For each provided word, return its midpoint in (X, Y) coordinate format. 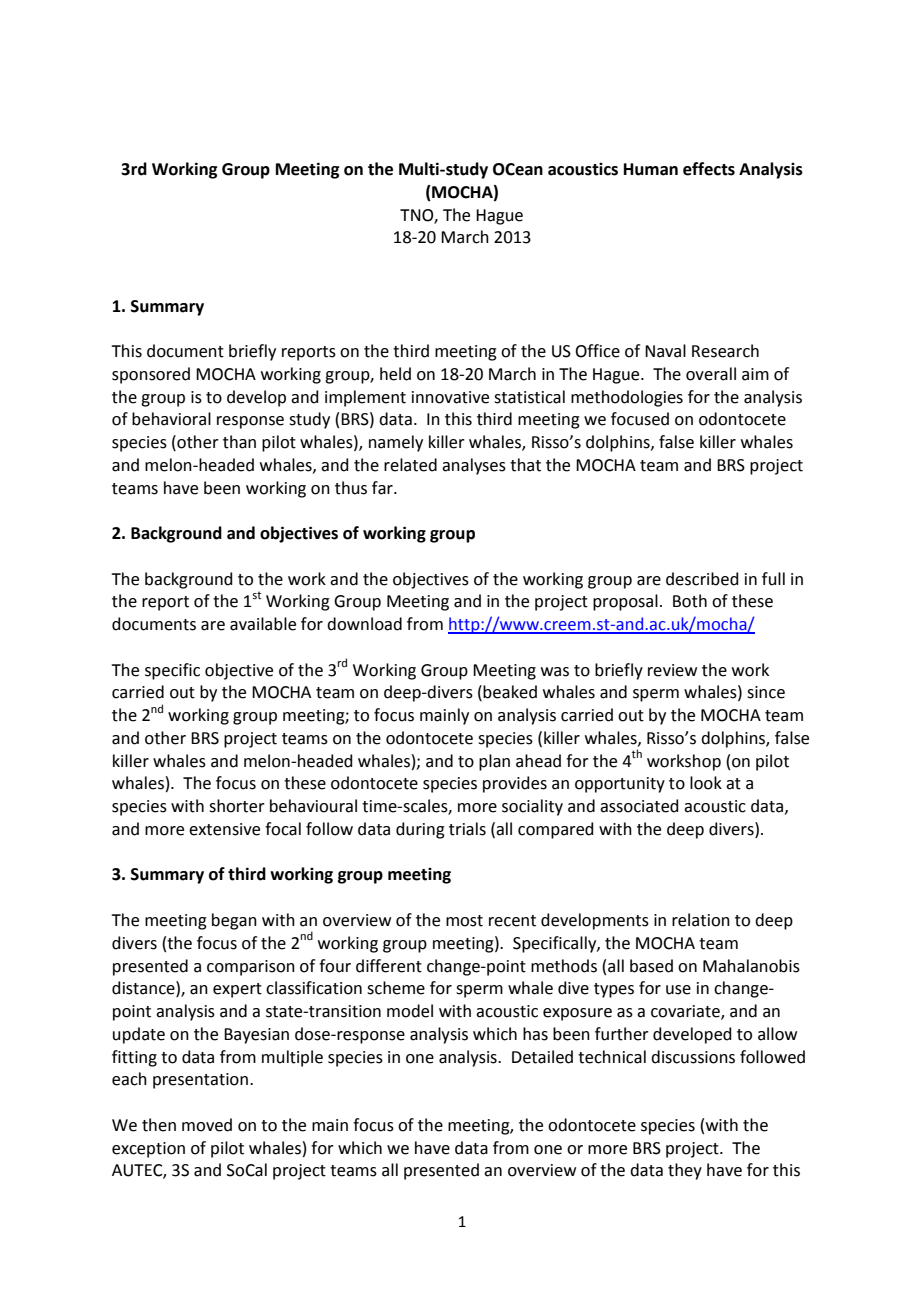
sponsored (151, 375)
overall (711, 374)
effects (709, 169)
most (464, 921)
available (263, 624)
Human (651, 169)
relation (701, 920)
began (234, 921)
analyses (474, 466)
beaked (510, 692)
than (239, 442)
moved (207, 1125)
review (672, 670)
